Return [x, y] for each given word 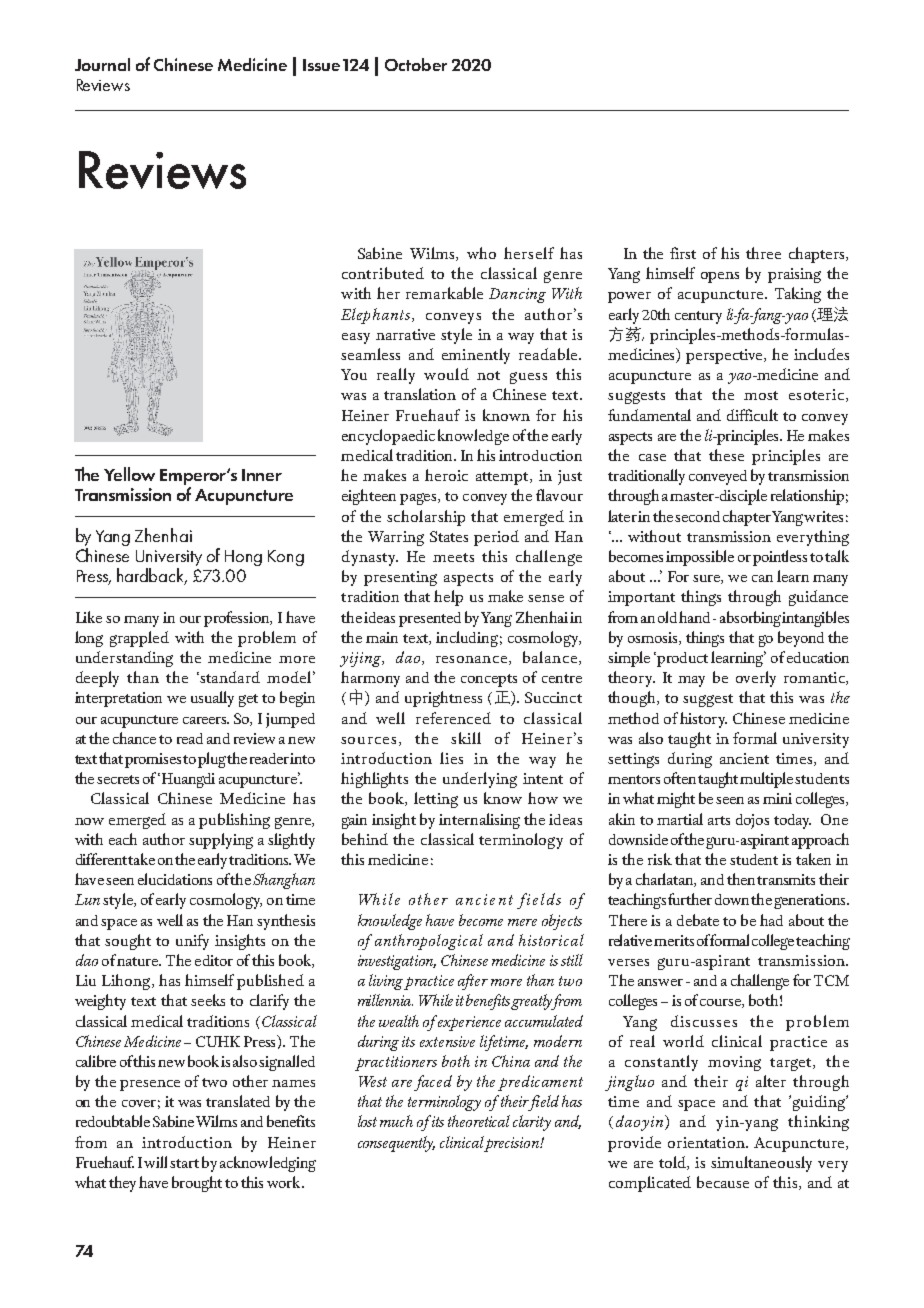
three [763, 253]
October [416, 64]
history [703, 720]
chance [134, 738]
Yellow [129, 474]
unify [192, 942]
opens [720, 277]
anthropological [429, 942]
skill [466, 738]
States [449, 536]
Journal [102, 64]
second [697, 516]
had [771, 920]
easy [356, 338]
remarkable [444, 293]
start [184, 1163]
